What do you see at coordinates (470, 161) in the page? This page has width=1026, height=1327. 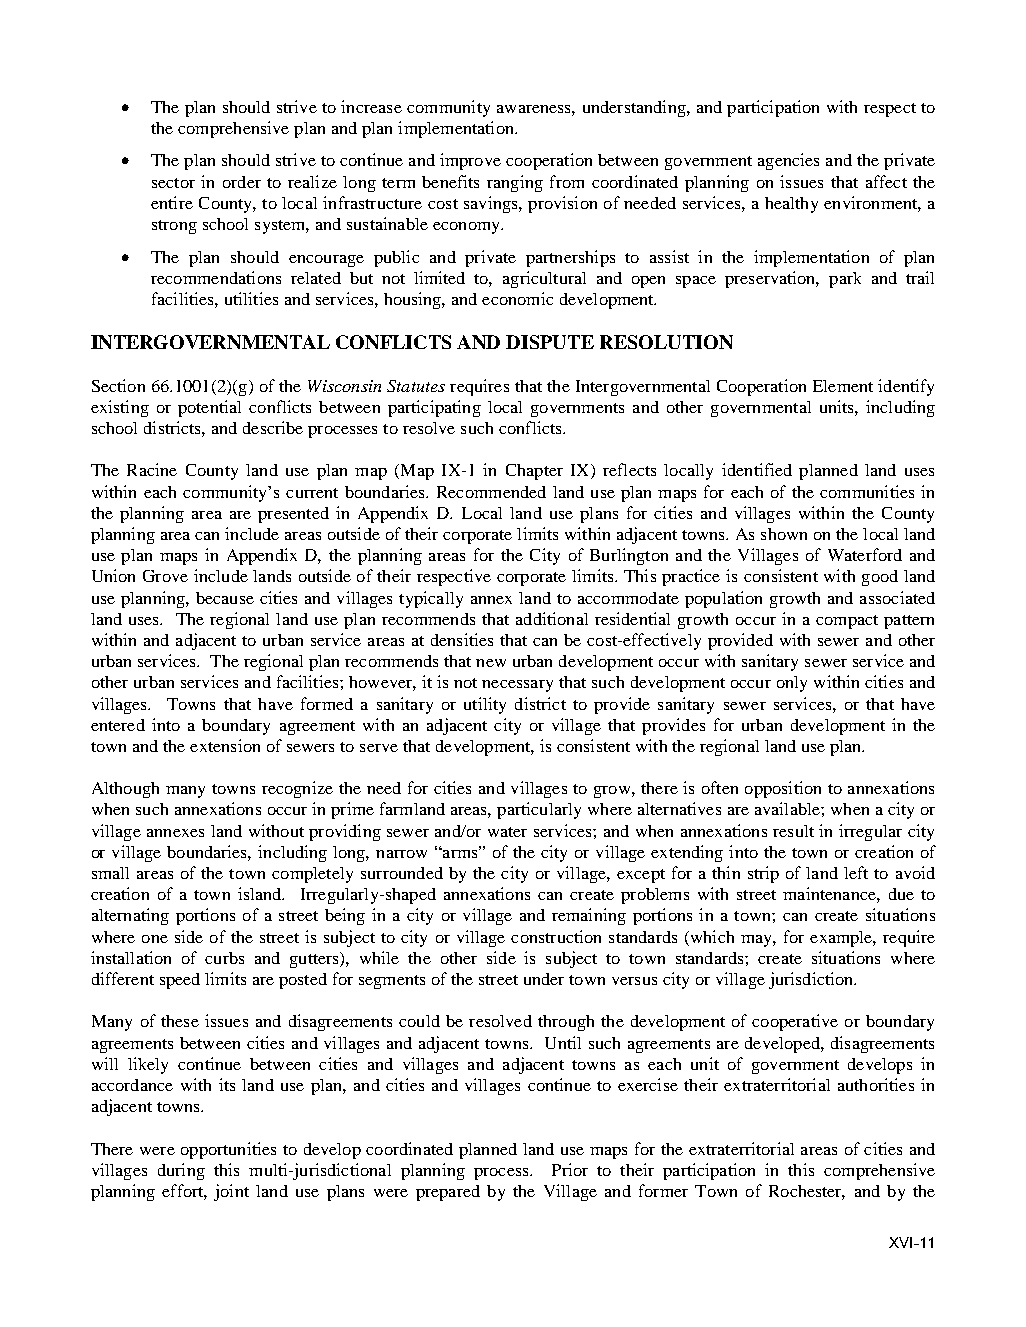 I see `improve` at bounding box center [470, 161].
